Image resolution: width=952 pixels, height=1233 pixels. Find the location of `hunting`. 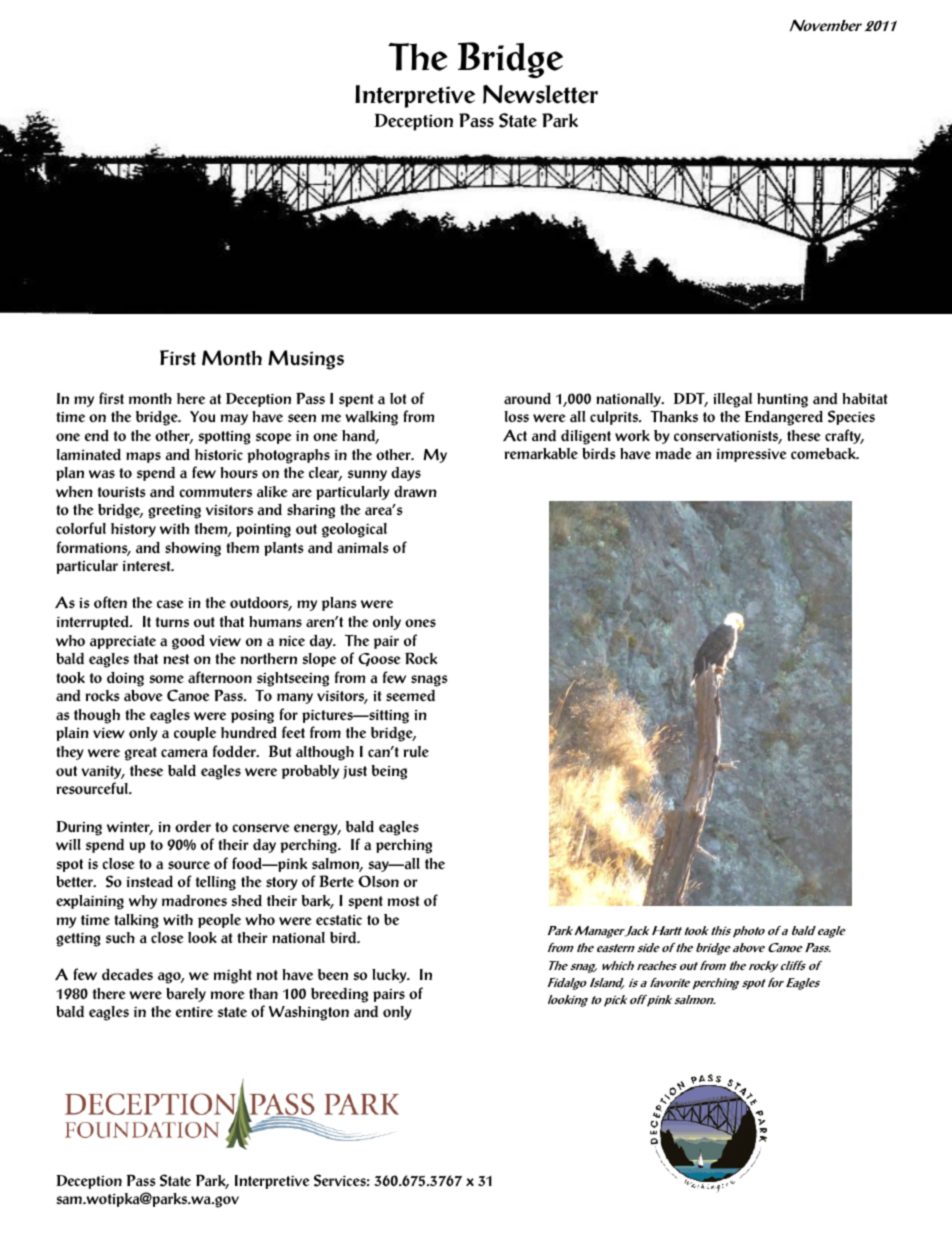

hunting is located at coordinates (782, 400).
